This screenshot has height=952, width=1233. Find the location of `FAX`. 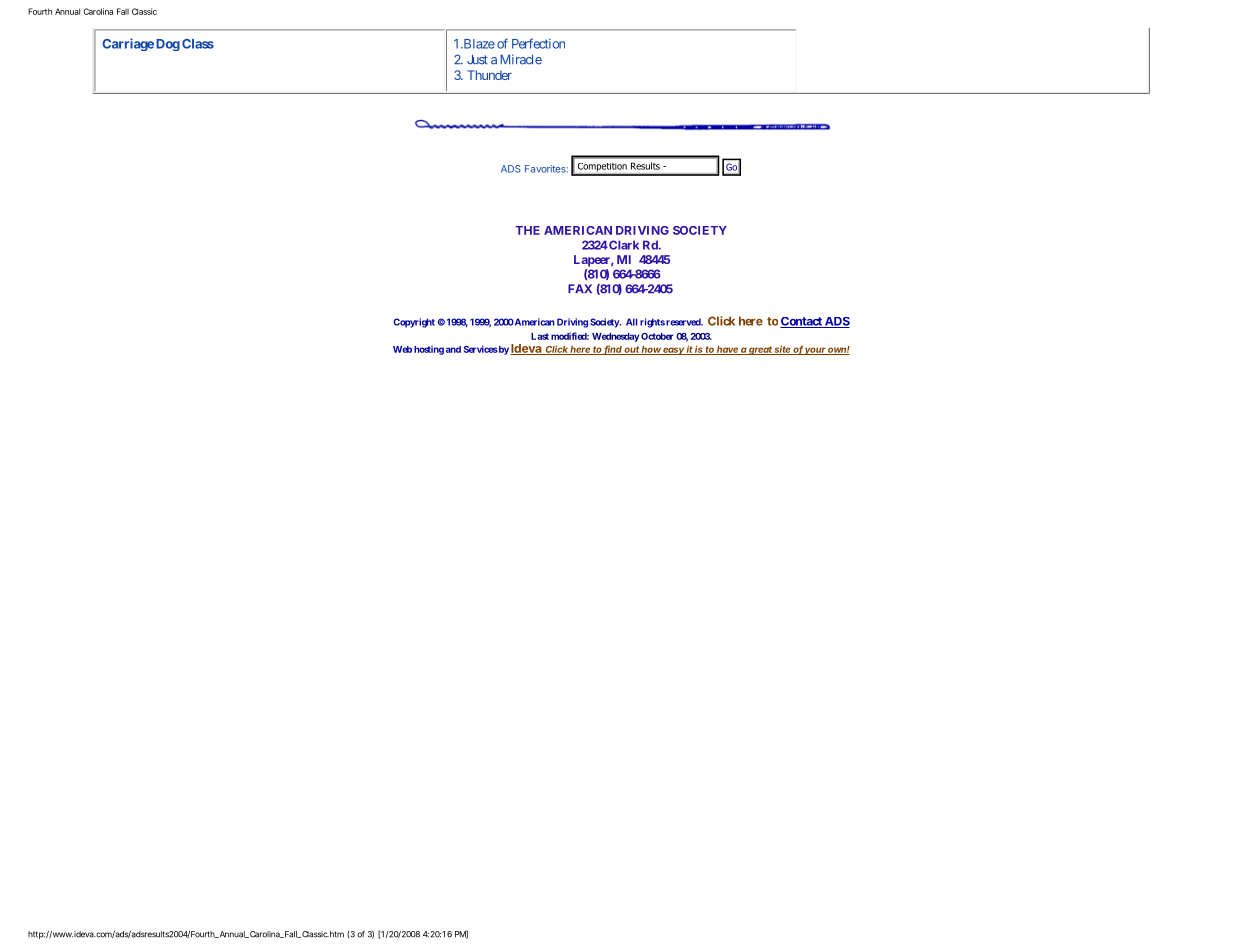

FAX is located at coordinates (580, 288).
